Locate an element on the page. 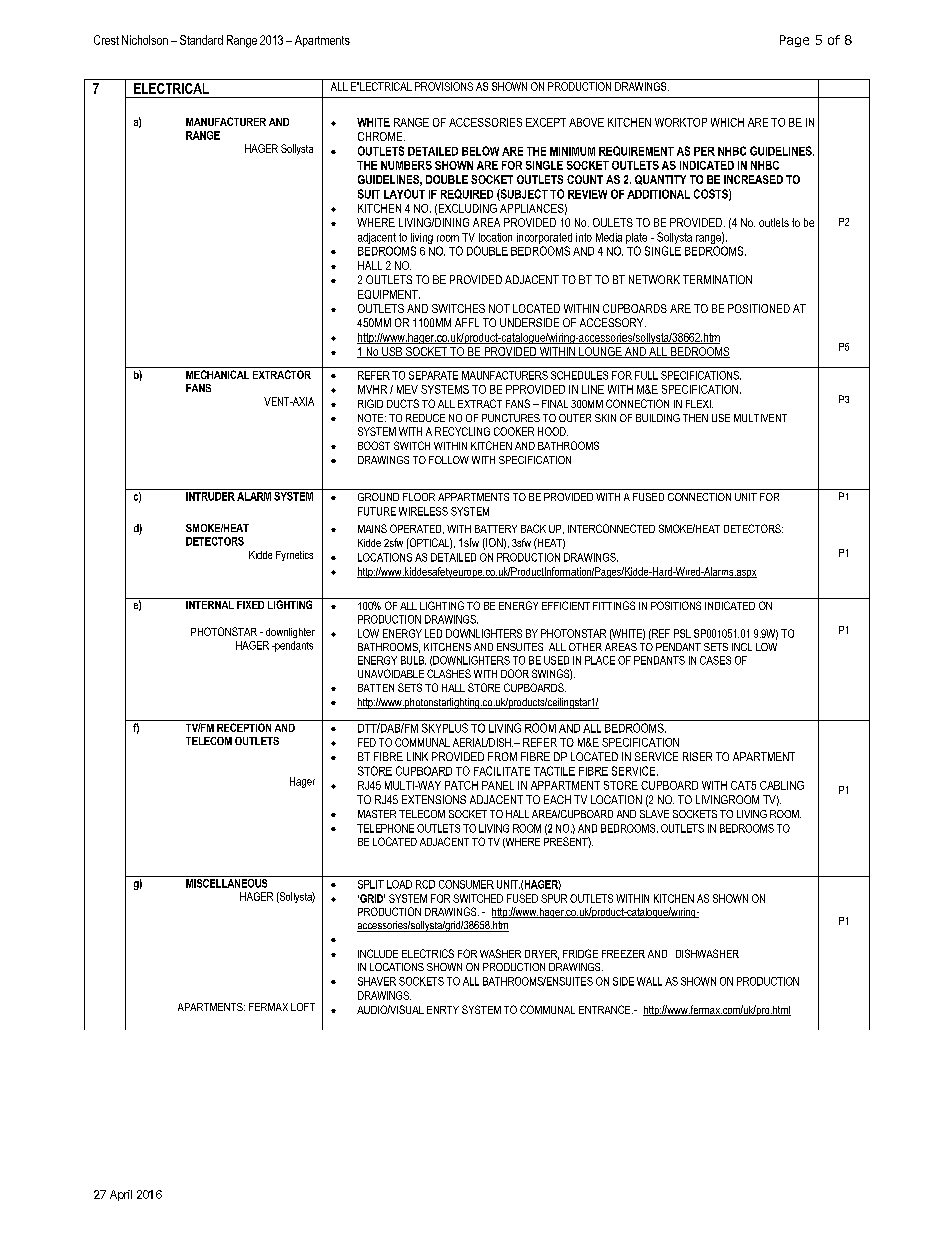  ENRTY is located at coordinates (443, 1010).
